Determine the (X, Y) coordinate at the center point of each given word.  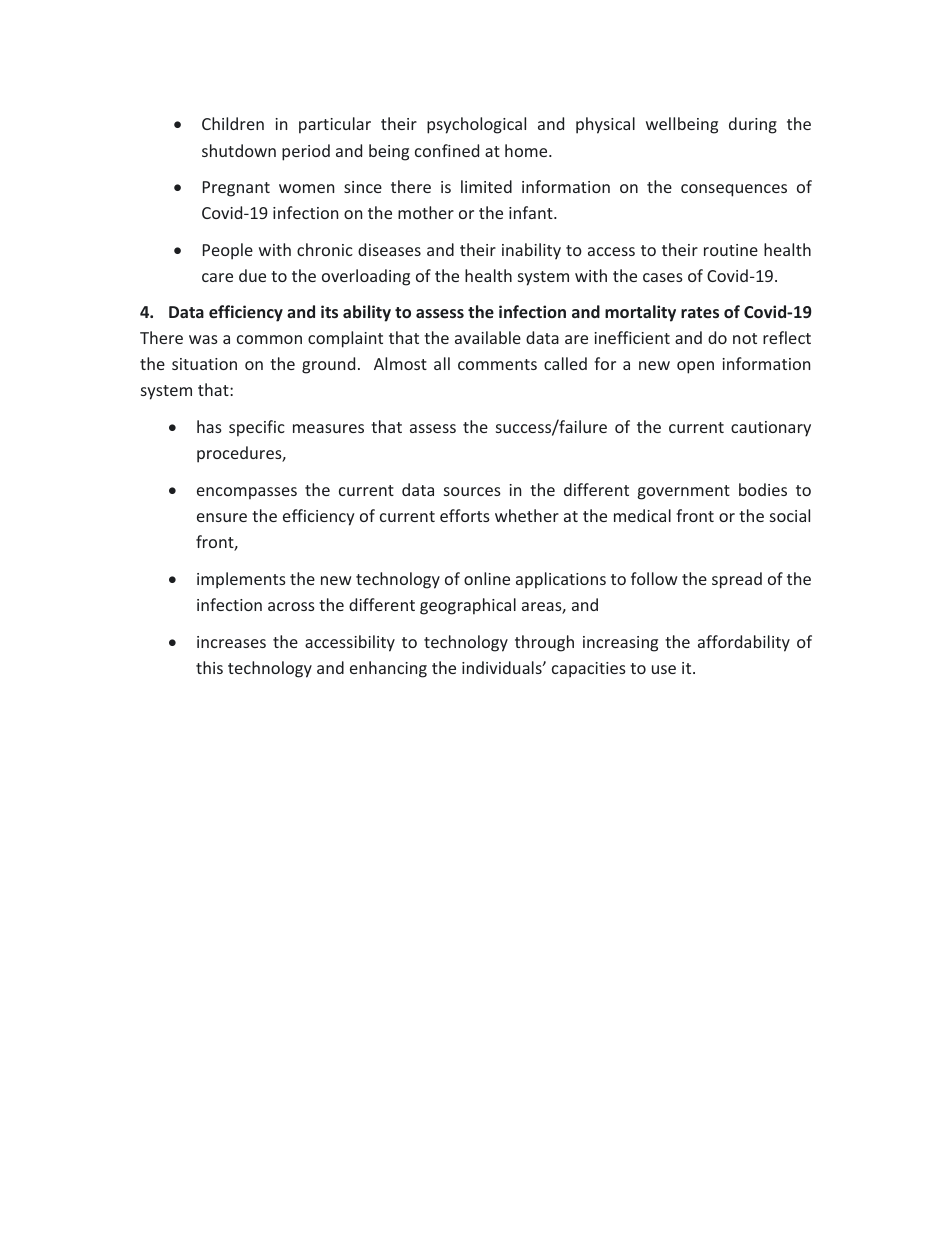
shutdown (239, 150)
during (753, 125)
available (488, 337)
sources (472, 491)
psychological (476, 125)
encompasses (247, 493)
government (684, 492)
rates (700, 312)
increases (231, 642)
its (329, 311)
